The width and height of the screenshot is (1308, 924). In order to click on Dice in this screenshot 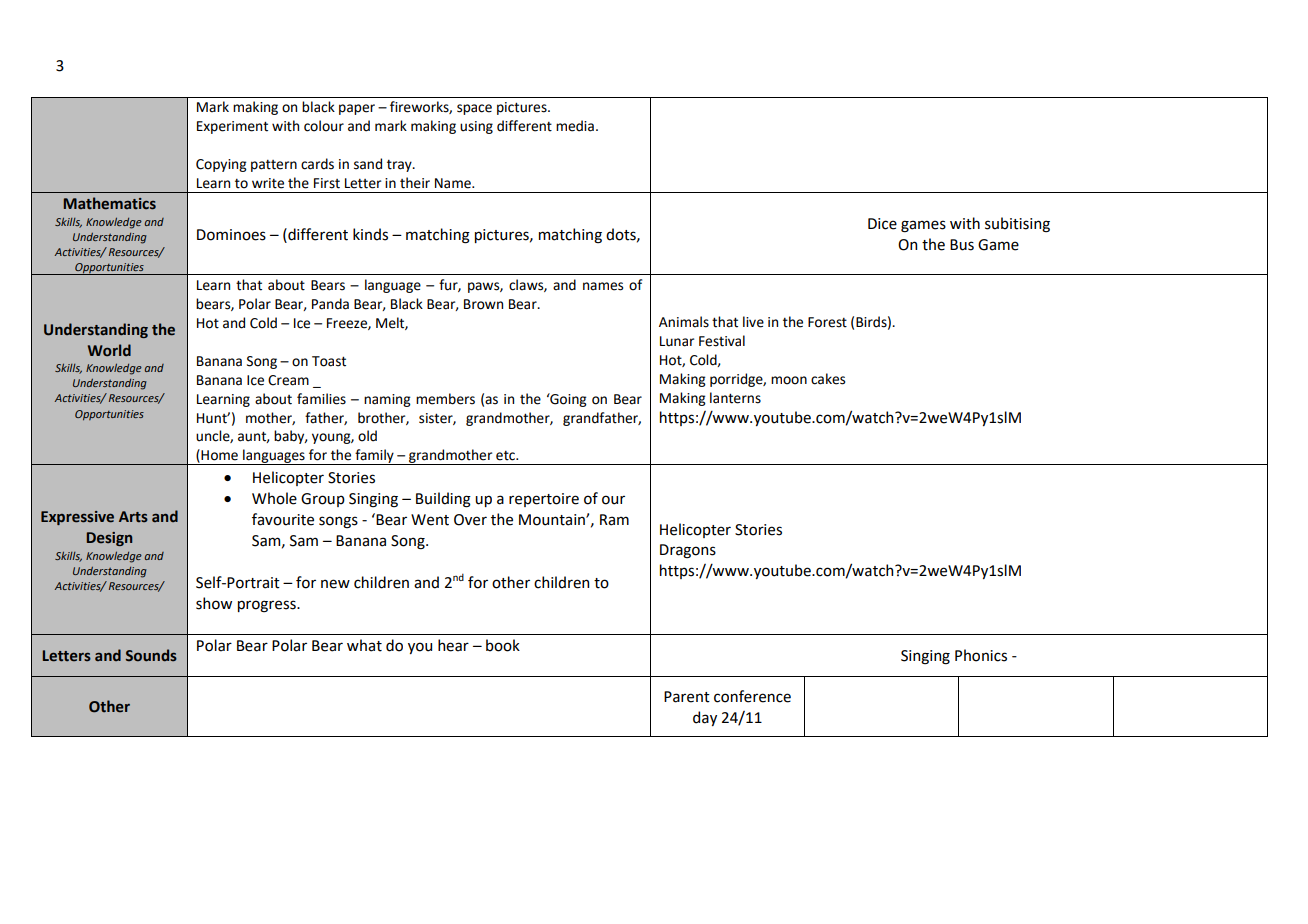, I will do `click(882, 224)`.
